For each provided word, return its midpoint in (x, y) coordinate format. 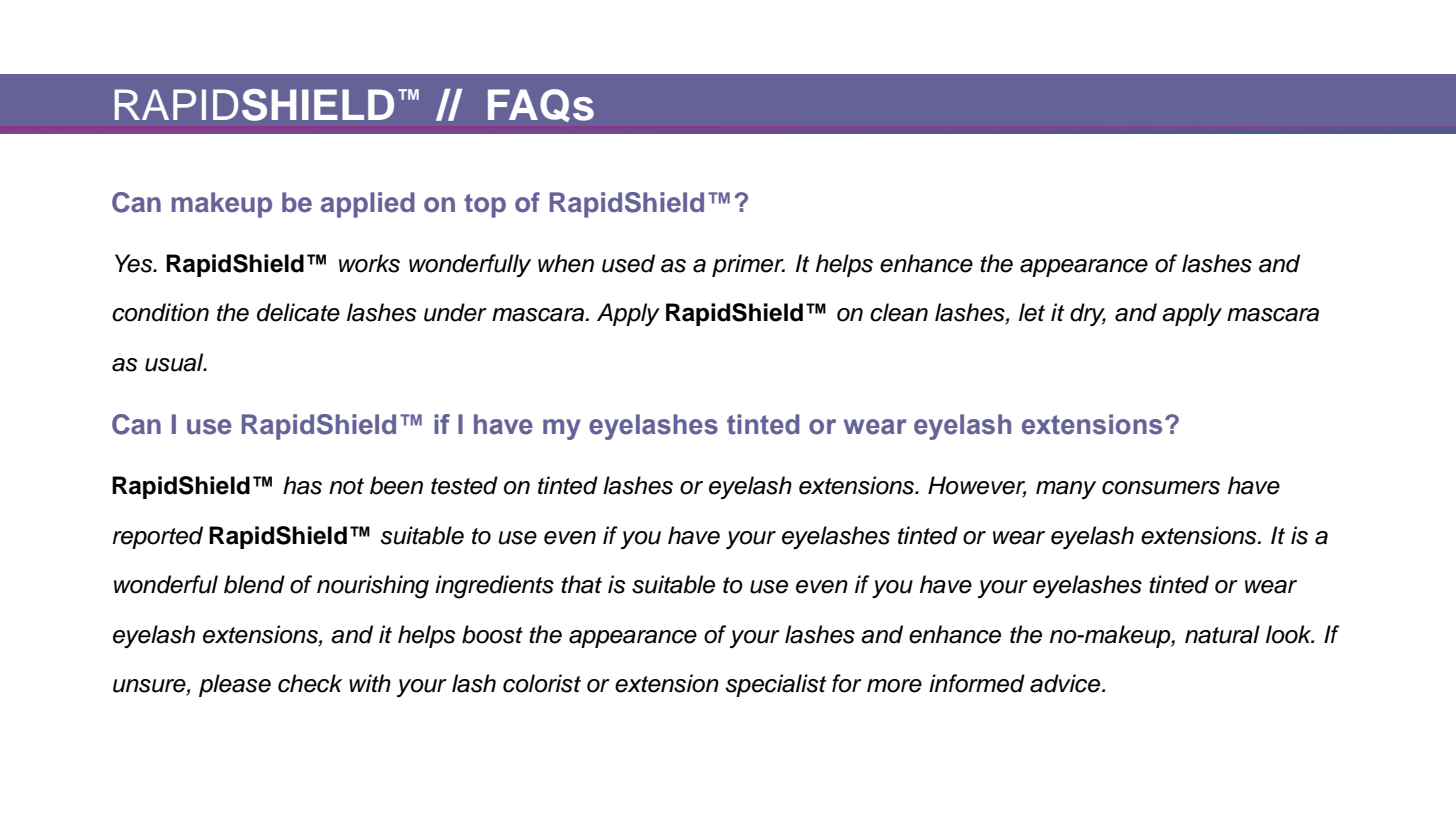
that (581, 584)
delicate (298, 312)
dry (1088, 314)
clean (899, 312)
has (302, 485)
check (310, 683)
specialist (776, 685)
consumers (1161, 488)
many (1066, 490)
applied (368, 205)
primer (748, 265)
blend (254, 584)
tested (464, 485)
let (1032, 312)
